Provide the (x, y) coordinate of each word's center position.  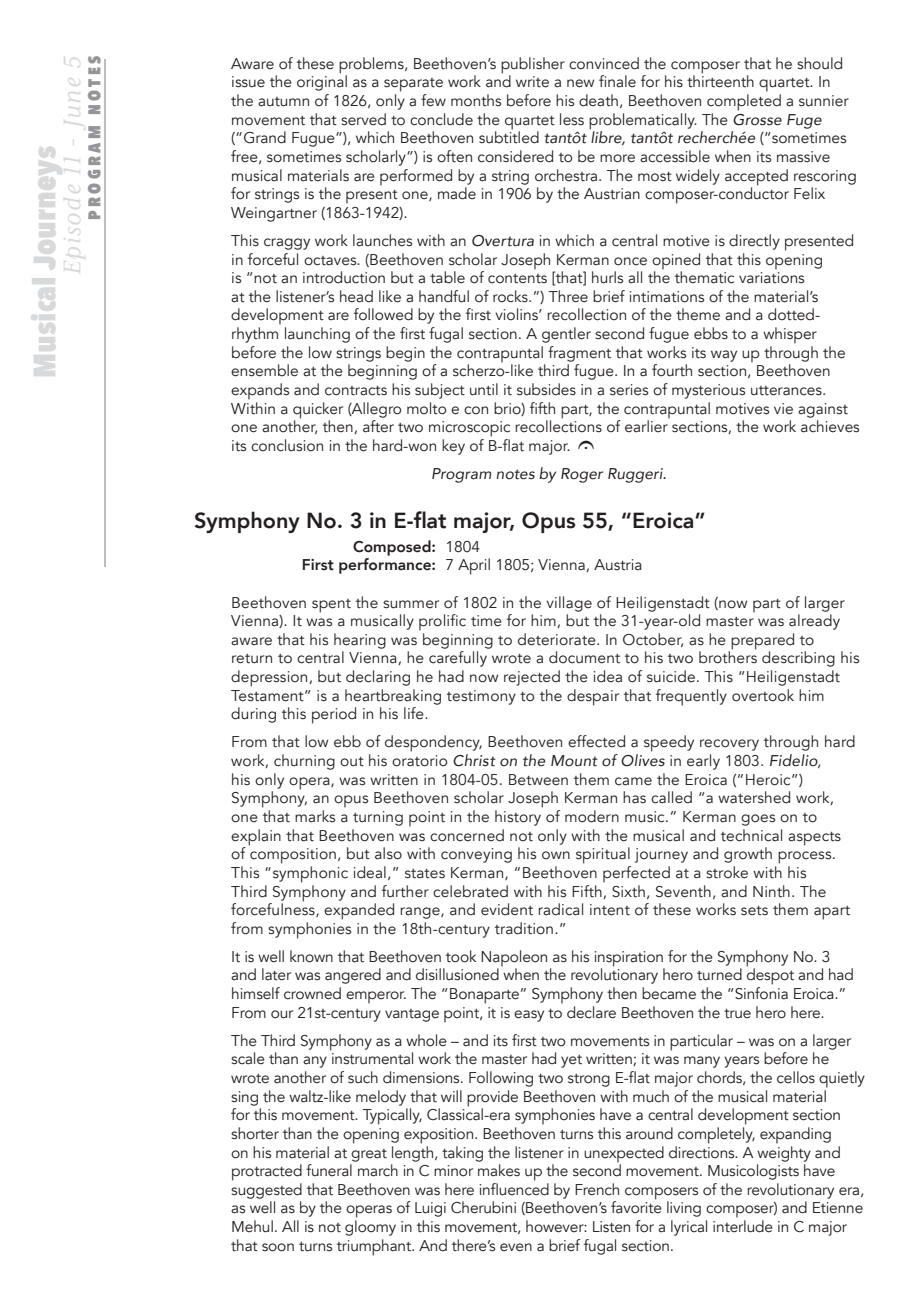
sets (754, 911)
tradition (524, 928)
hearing (360, 641)
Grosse (757, 120)
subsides (546, 389)
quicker (318, 411)
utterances (787, 391)
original (322, 82)
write (532, 82)
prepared (761, 642)
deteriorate (558, 639)
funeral (329, 1170)
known (311, 956)
